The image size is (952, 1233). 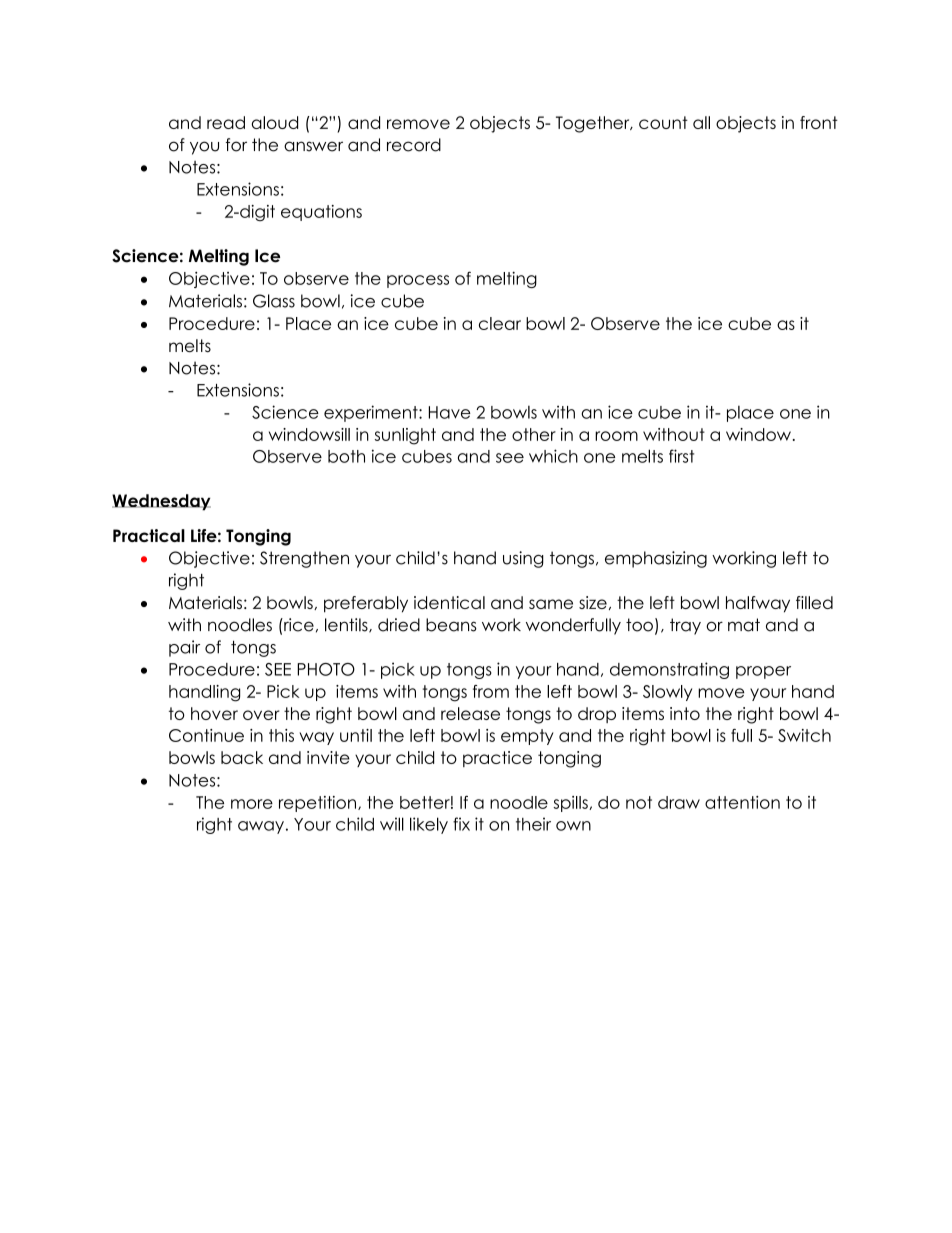 I want to click on record, so click(x=414, y=145).
